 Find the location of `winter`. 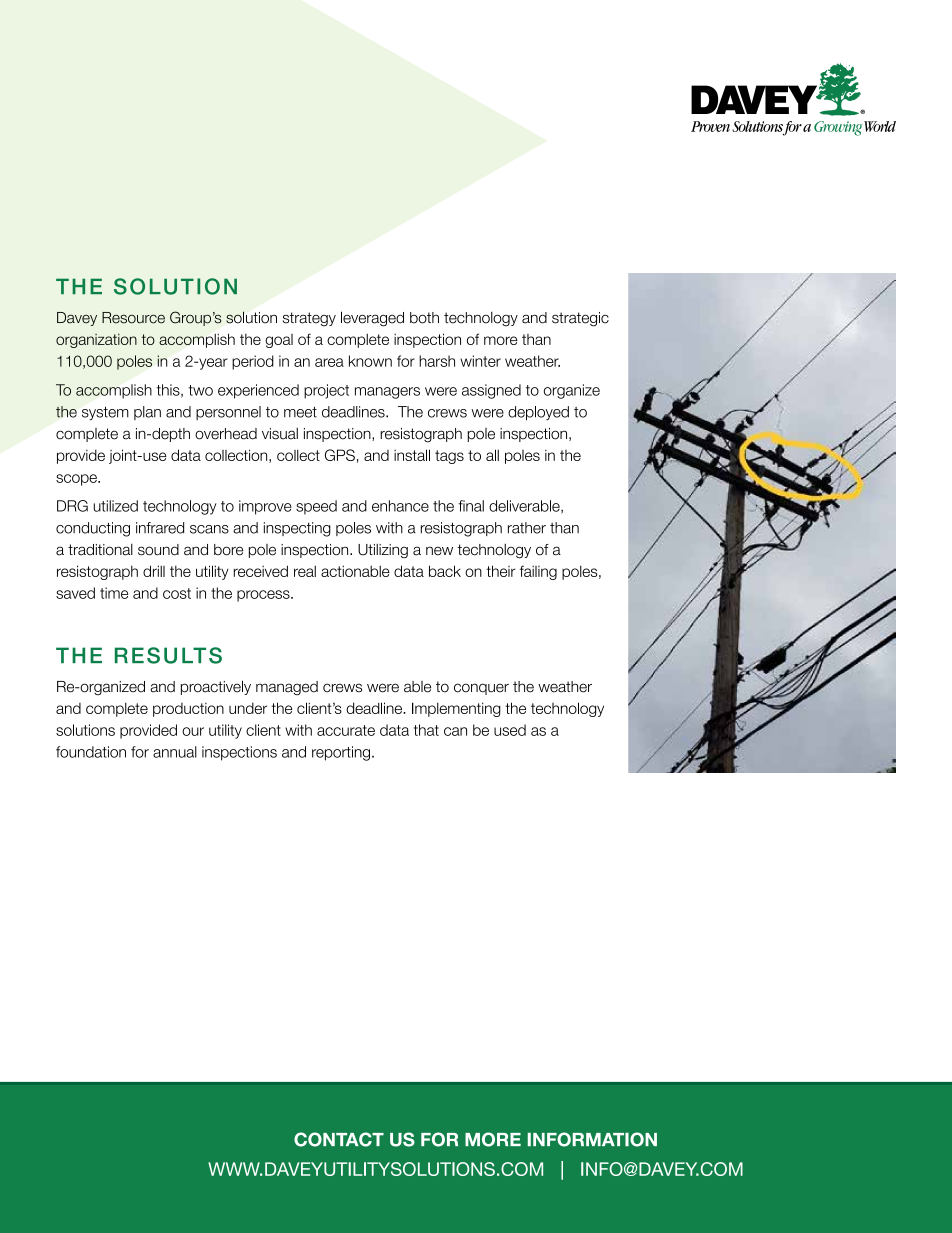

winter is located at coordinates (480, 361).
